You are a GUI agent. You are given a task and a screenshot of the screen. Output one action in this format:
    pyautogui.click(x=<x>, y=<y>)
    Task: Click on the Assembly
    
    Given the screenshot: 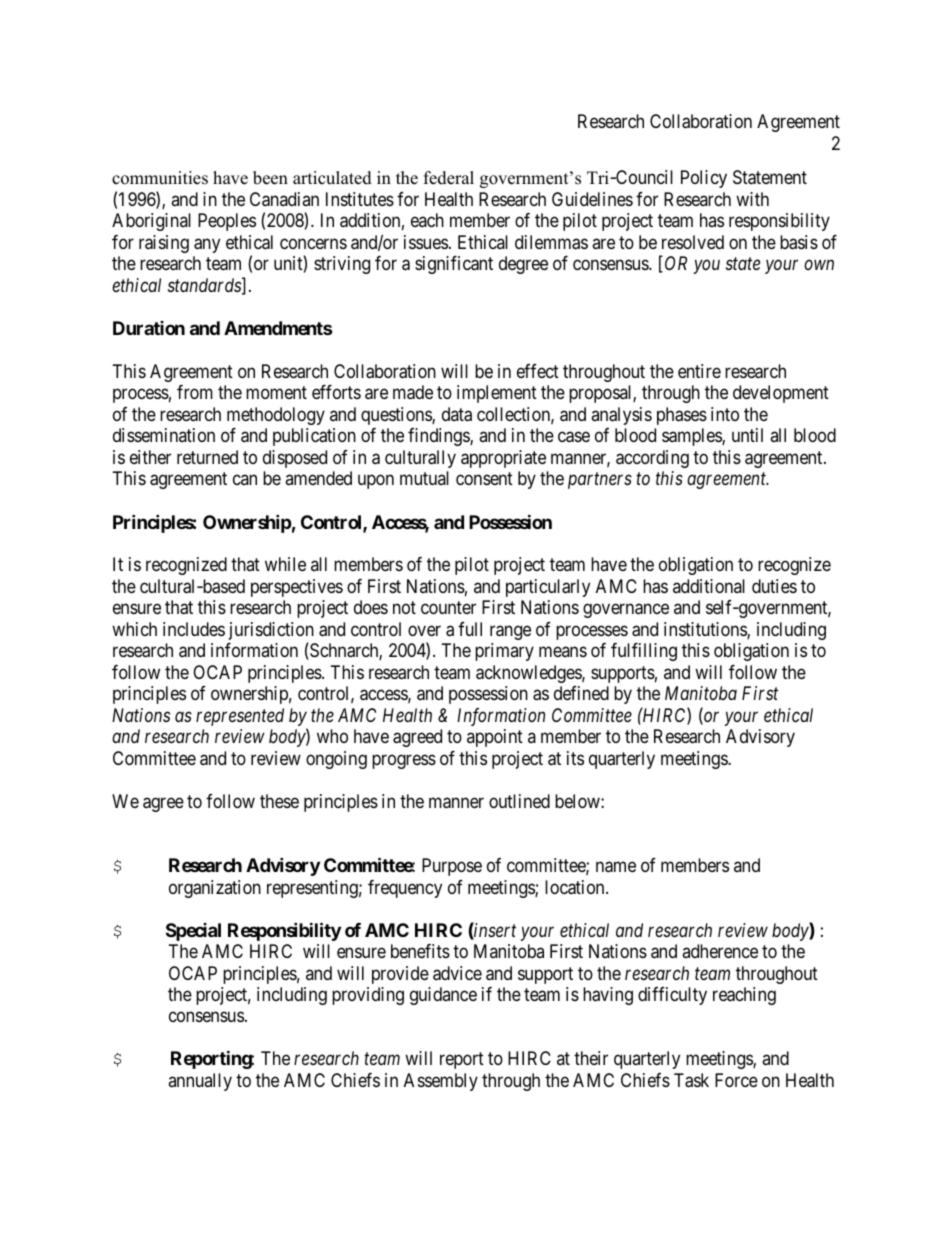 What is the action you would take?
    pyautogui.click(x=441, y=1082)
